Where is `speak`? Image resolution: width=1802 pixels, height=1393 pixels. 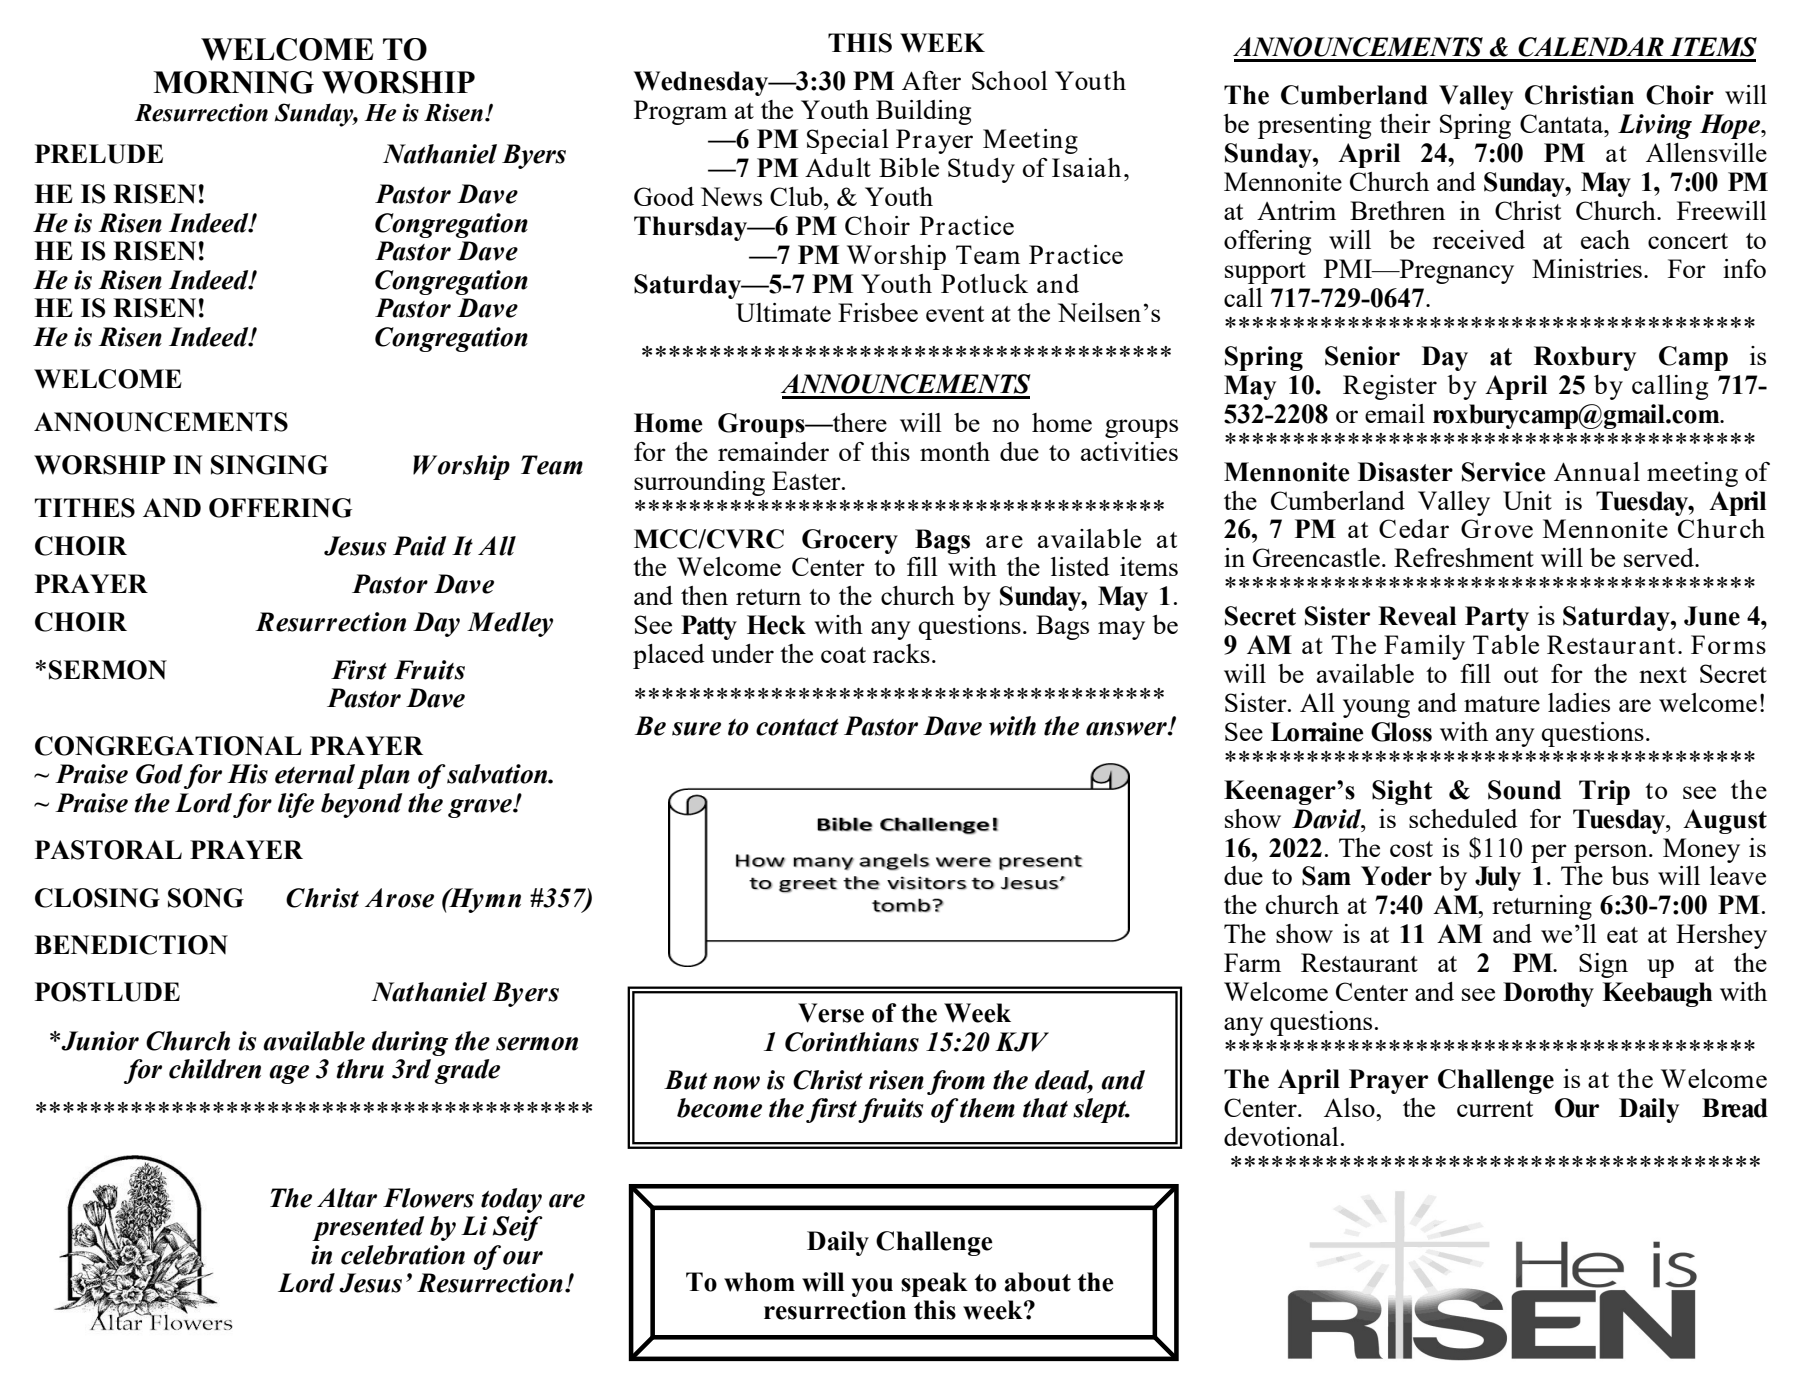 speak is located at coordinates (934, 1284).
